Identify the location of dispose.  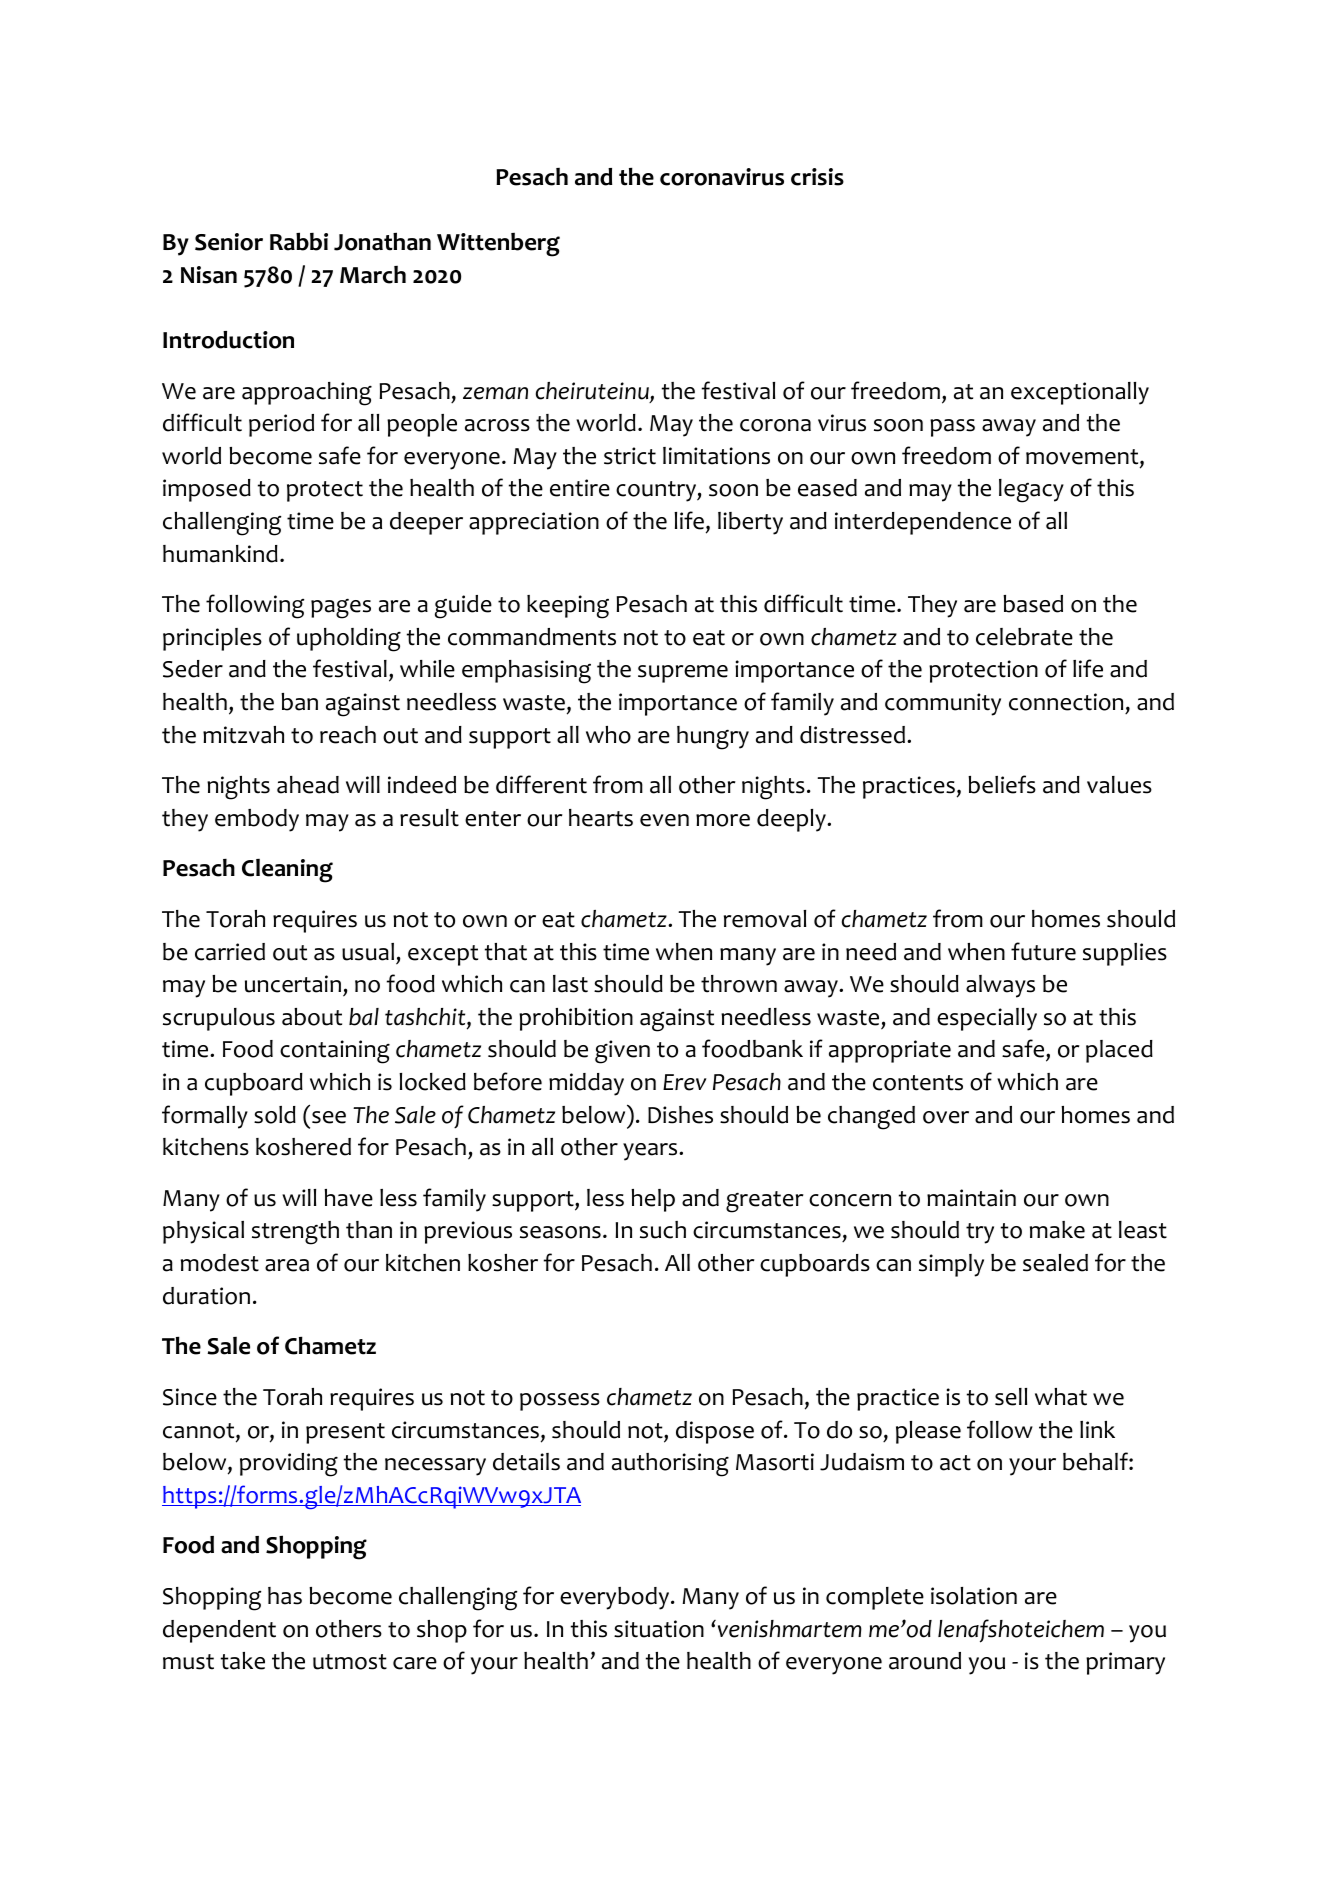
(715, 1432).
